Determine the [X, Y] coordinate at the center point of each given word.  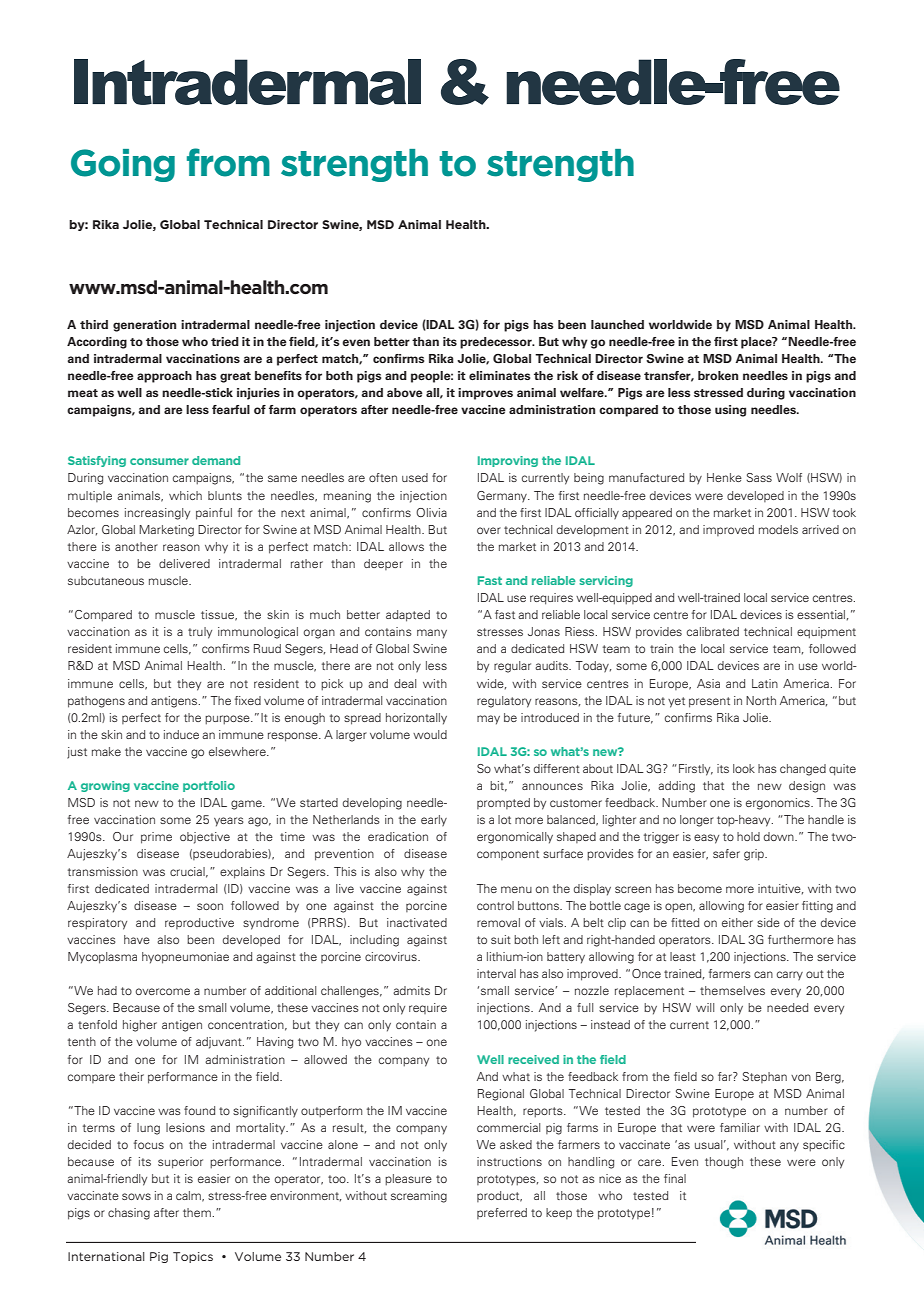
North [761, 700]
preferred [502, 1213]
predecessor [497, 343]
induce [181, 734]
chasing [129, 1214]
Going [123, 165]
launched [617, 325]
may [488, 720]
